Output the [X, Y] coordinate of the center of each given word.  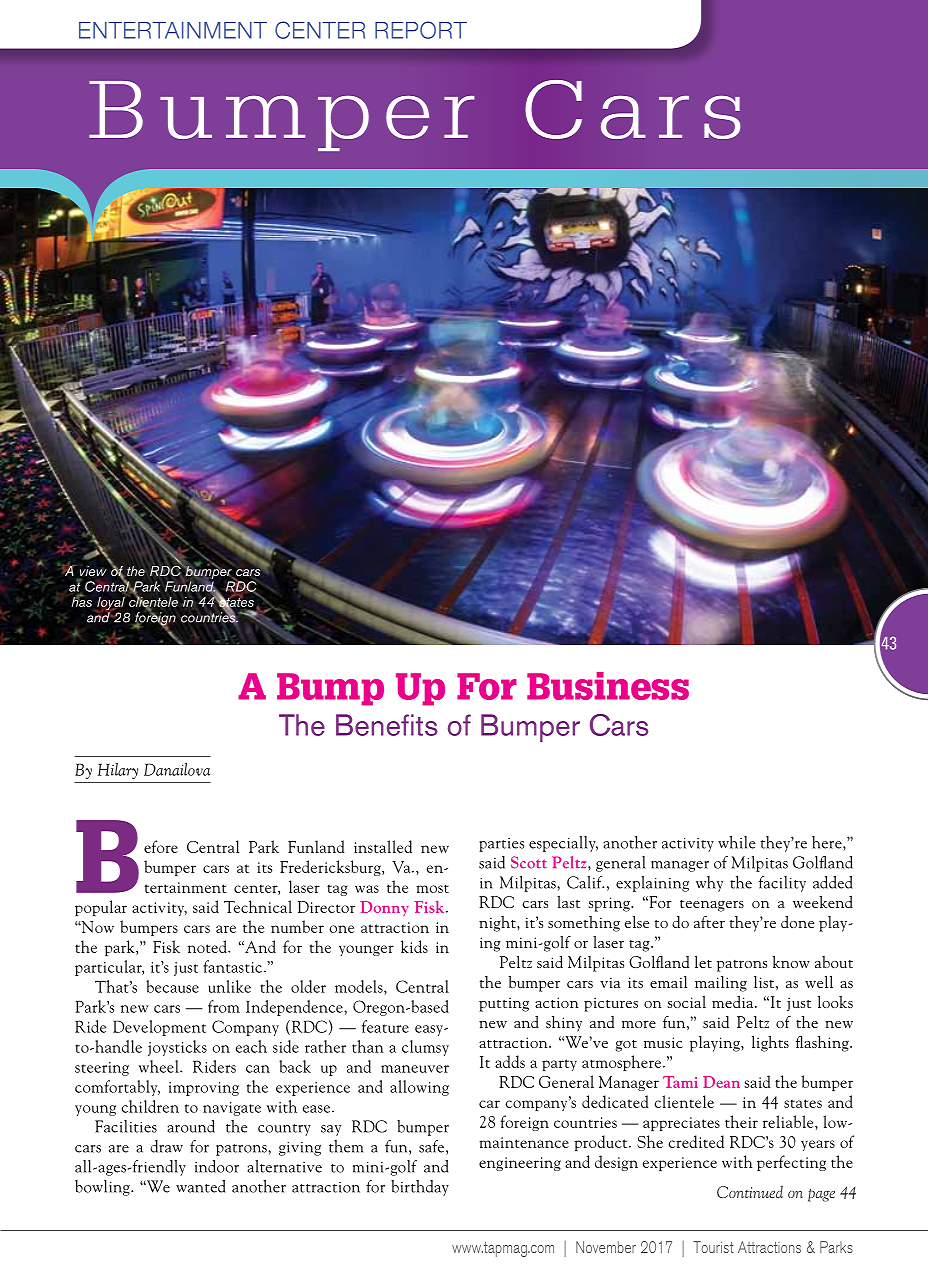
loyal [111, 605]
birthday [420, 1188]
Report [421, 30]
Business [608, 686]
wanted [200, 1186]
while [736, 842]
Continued [750, 1191]
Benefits [386, 725]
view [93, 571]
